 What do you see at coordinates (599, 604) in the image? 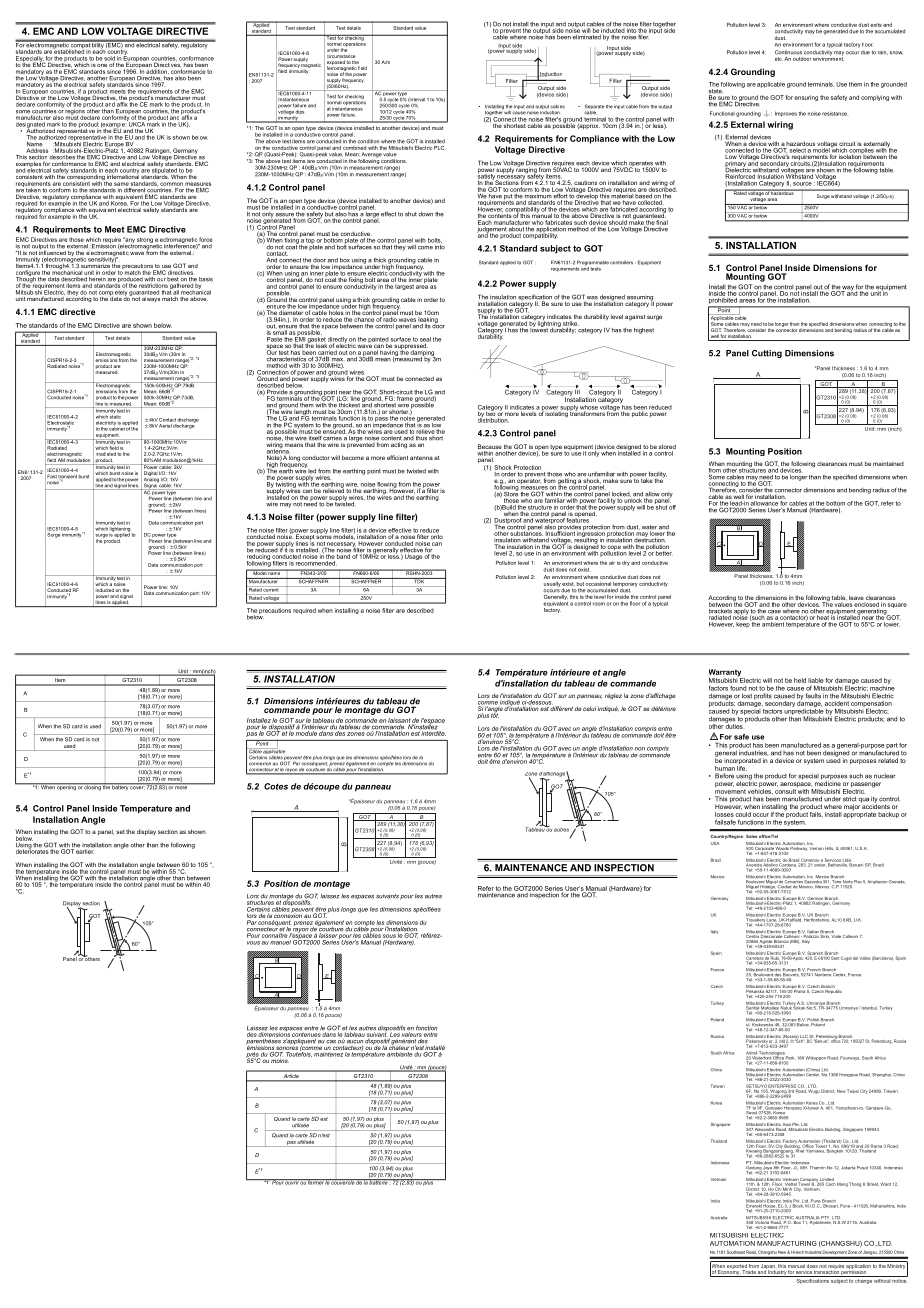
I see `room` at bounding box center [599, 604].
